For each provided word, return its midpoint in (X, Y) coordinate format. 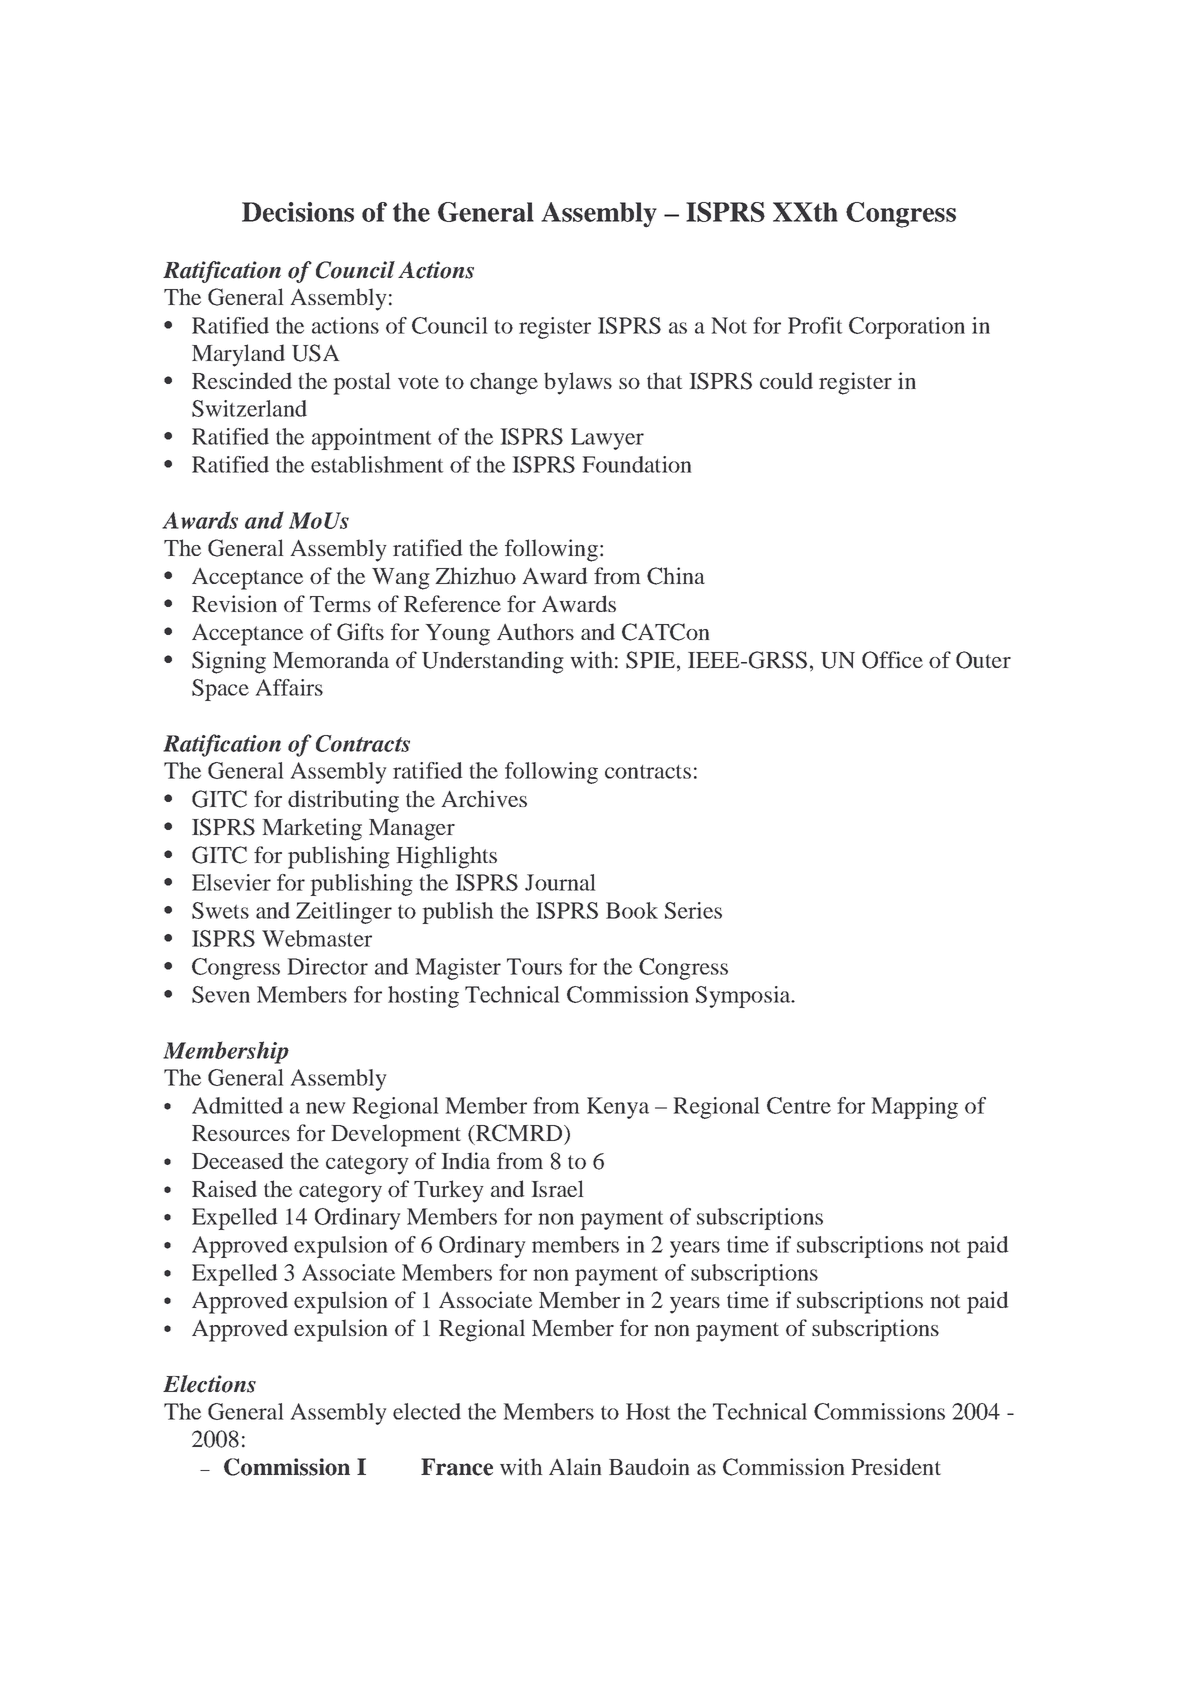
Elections (209, 1384)
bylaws (578, 383)
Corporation (907, 328)
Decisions (298, 212)
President (896, 1466)
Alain (575, 1466)
